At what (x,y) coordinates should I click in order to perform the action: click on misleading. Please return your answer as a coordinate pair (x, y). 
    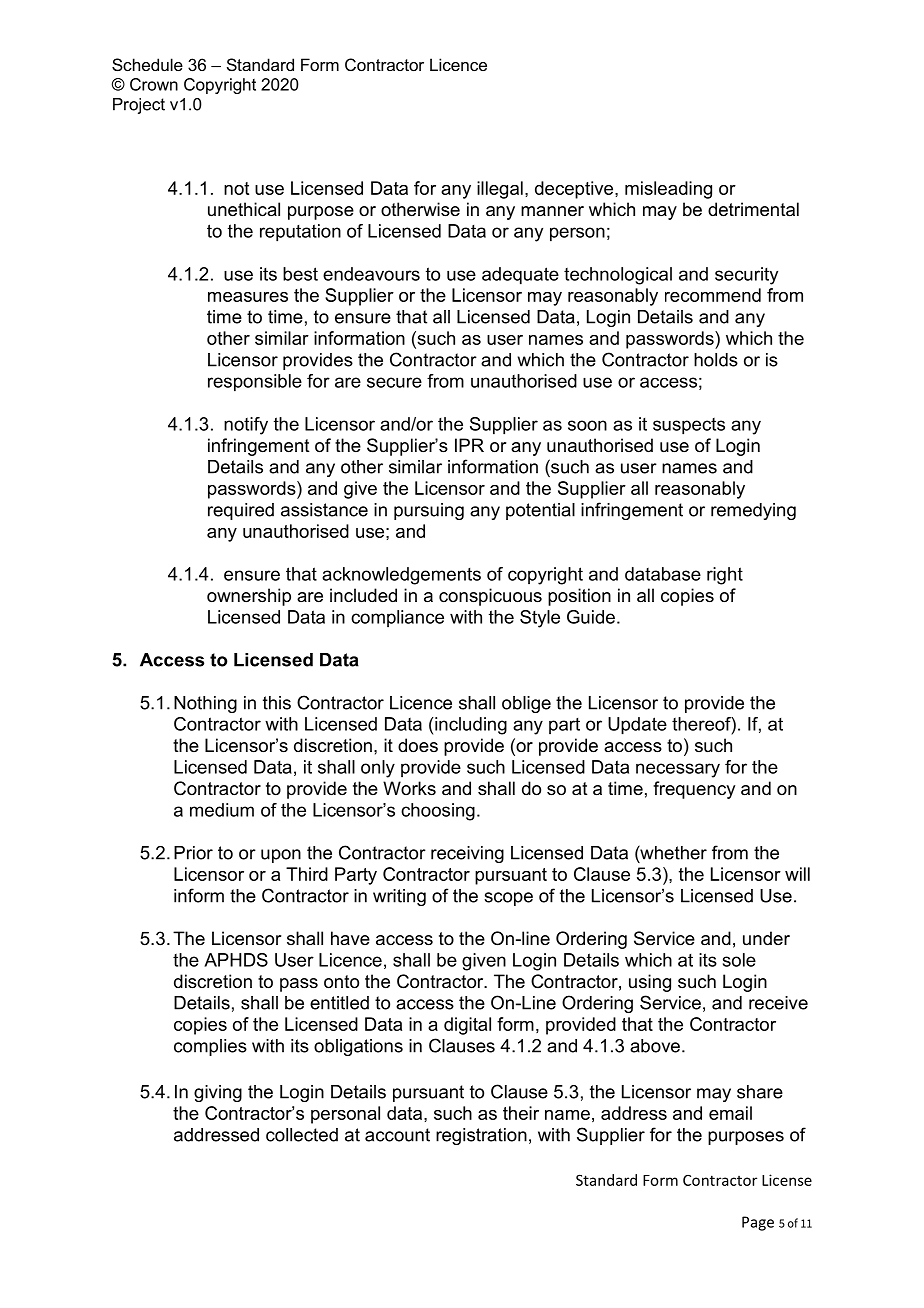
    Looking at the image, I should click on (668, 190).
